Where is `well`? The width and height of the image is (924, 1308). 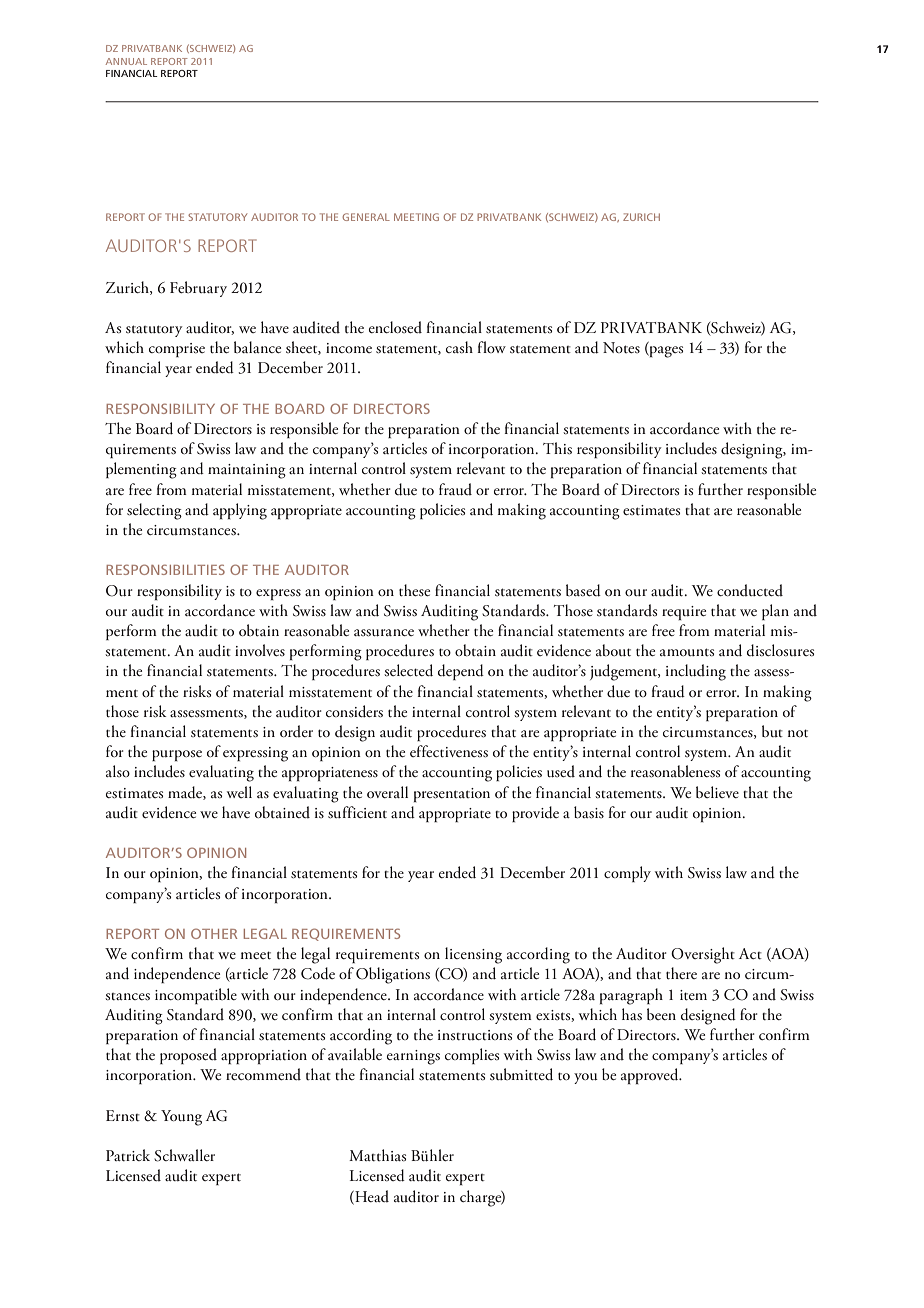
well is located at coordinates (239, 792).
